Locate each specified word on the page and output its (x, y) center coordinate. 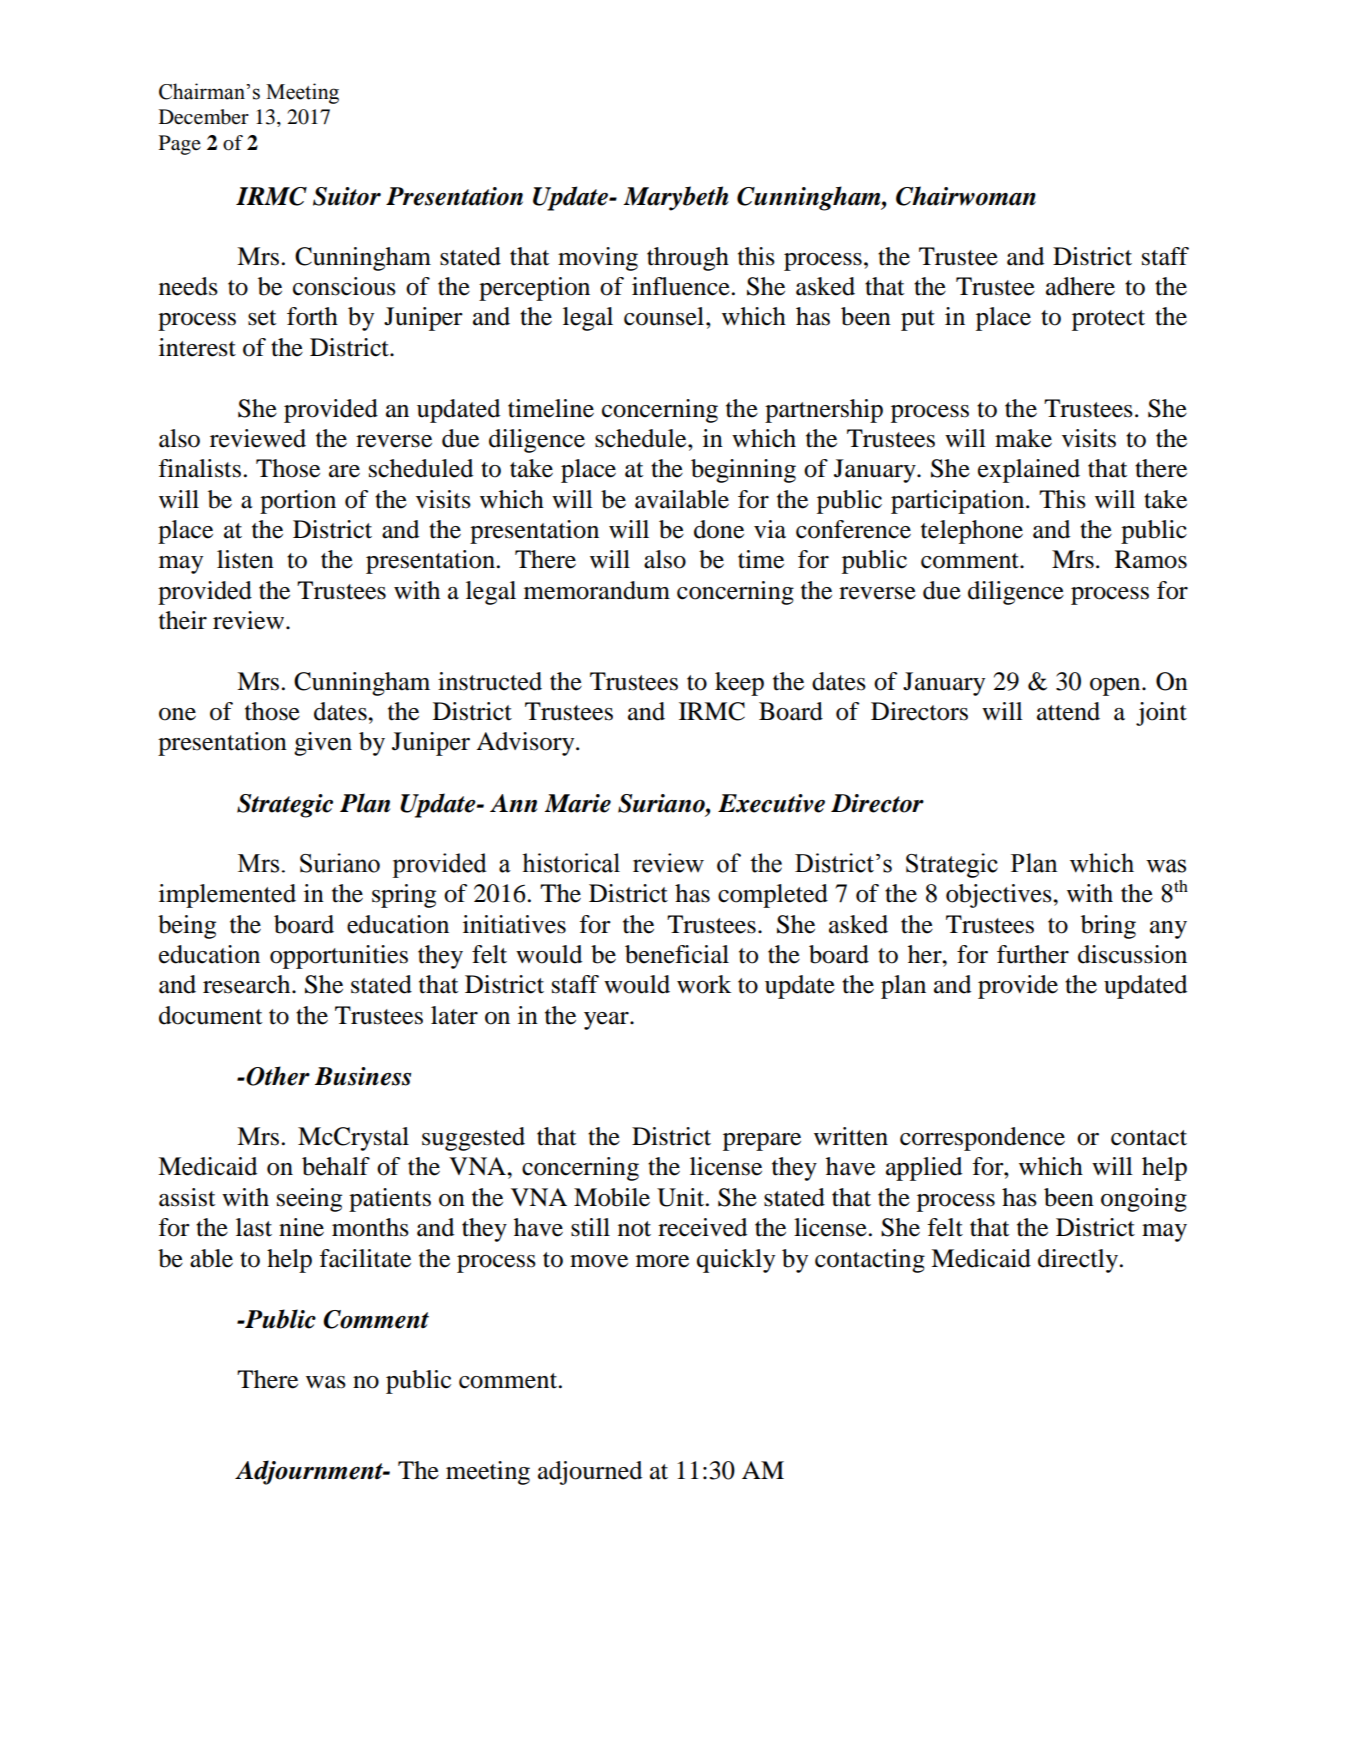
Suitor (347, 196)
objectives (1000, 896)
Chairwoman (966, 196)
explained (1029, 471)
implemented (227, 896)
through (688, 259)
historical (571, 863)
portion (298, 502)
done (719, 529)
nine (301, 1227)
